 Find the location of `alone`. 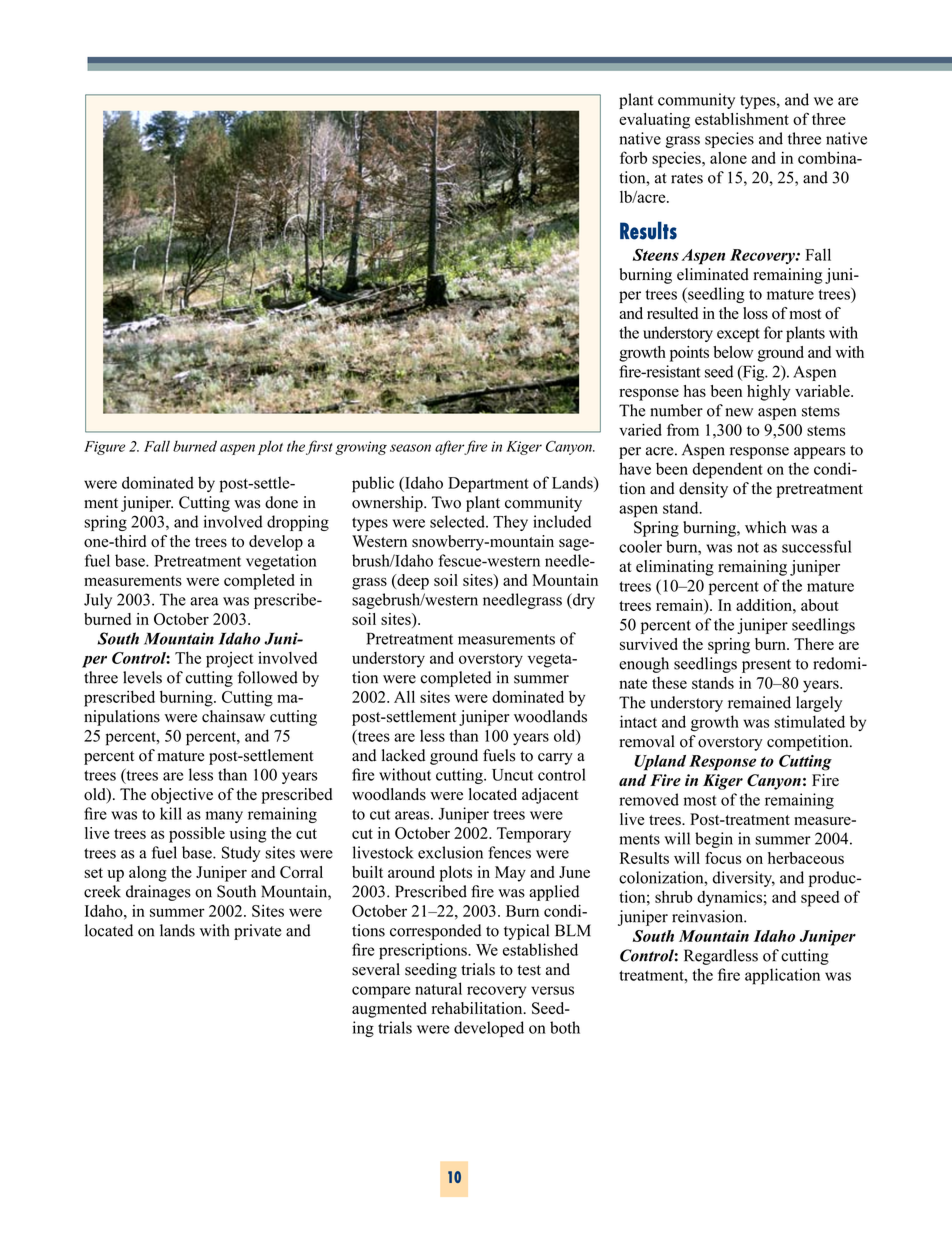

alone is located at coordinates (728, 158).
